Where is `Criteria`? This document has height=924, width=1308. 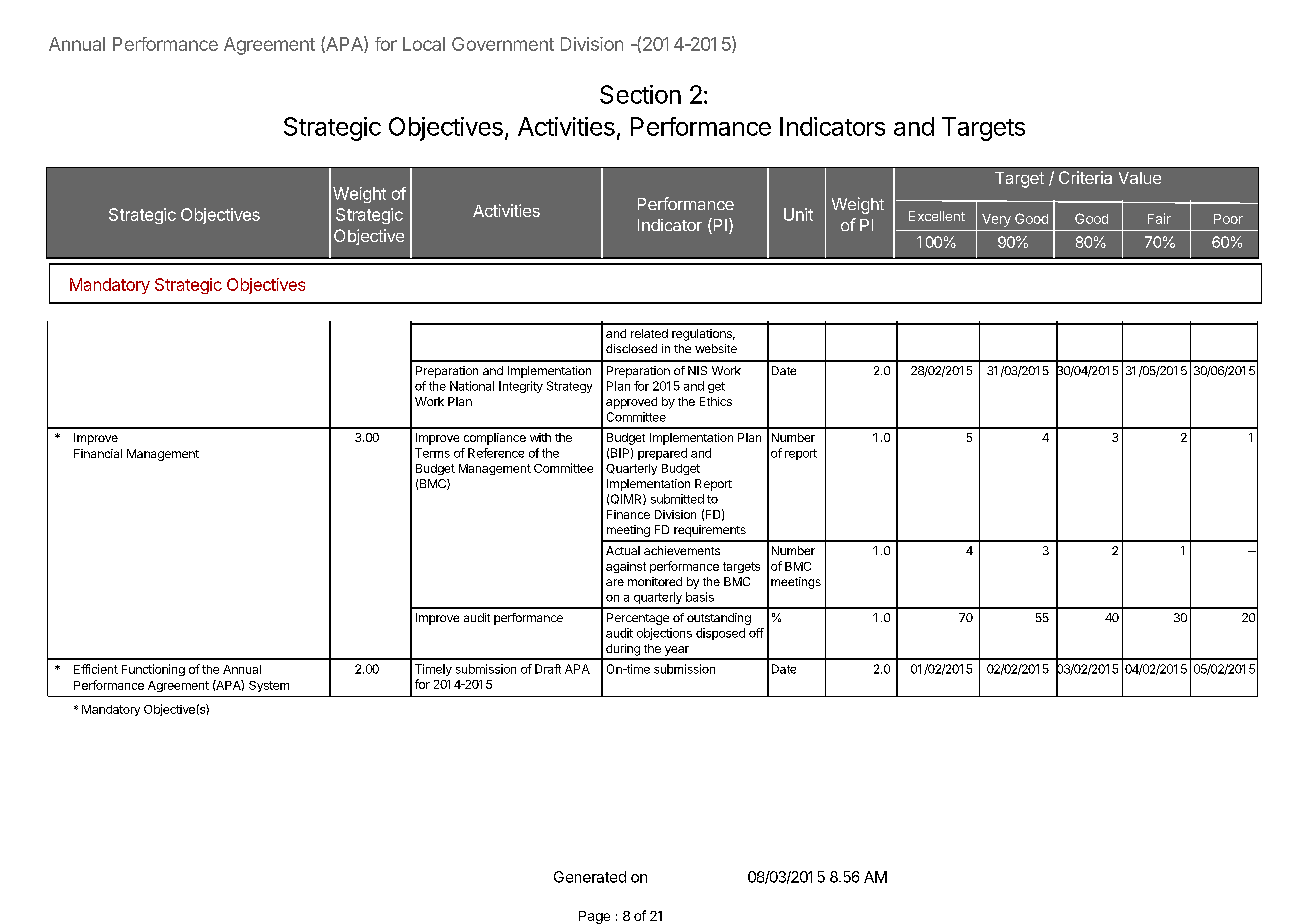 Criteria is located at coordinates (1085, 177).
